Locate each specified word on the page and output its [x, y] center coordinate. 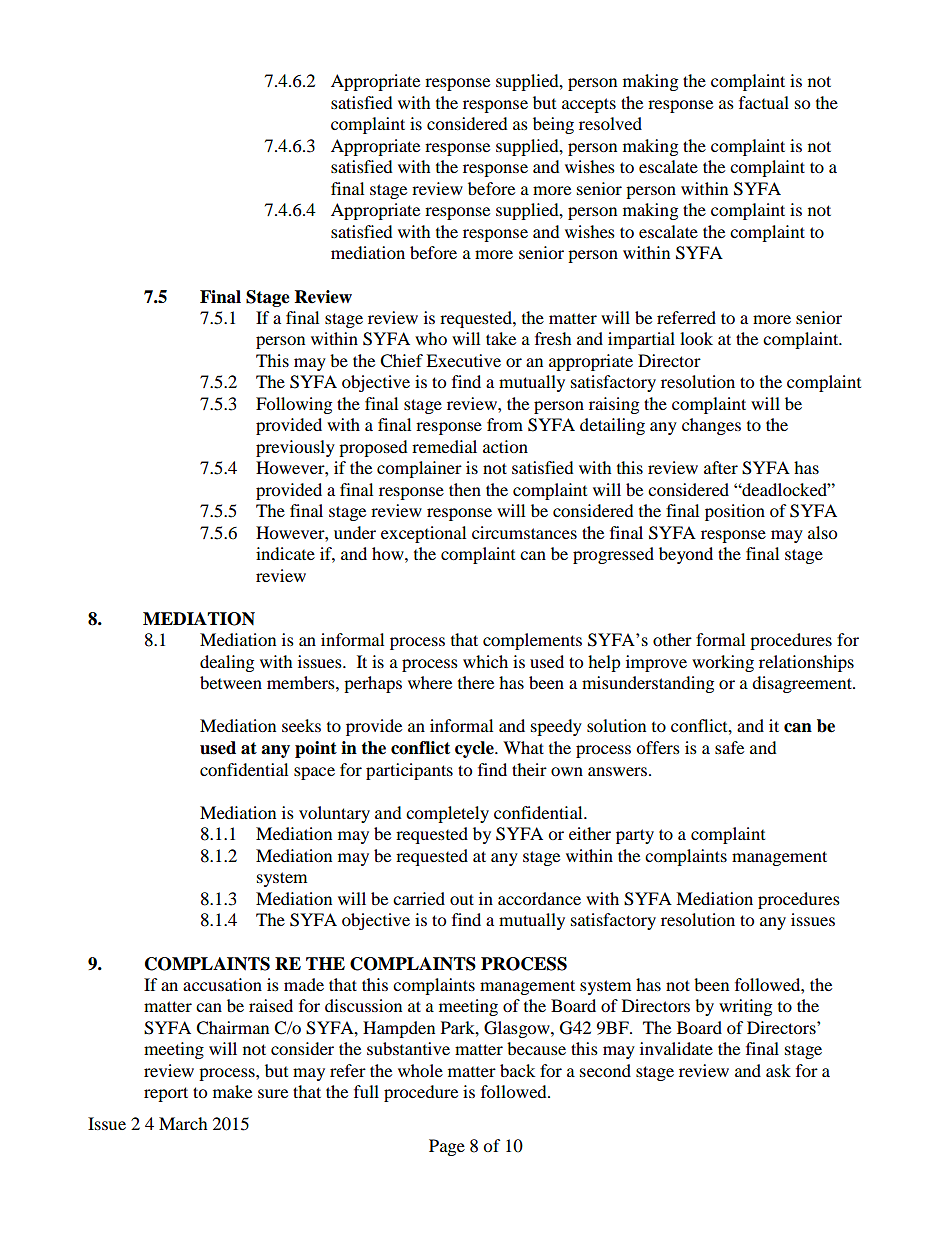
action [505, 446]
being [553, 125]
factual [764, 102]
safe [729, 747]
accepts [589, 105]
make [232, 1091]
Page [447, 1147]
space [314, 773]
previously [295, 448]
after [721, 467]
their [529, 769]
